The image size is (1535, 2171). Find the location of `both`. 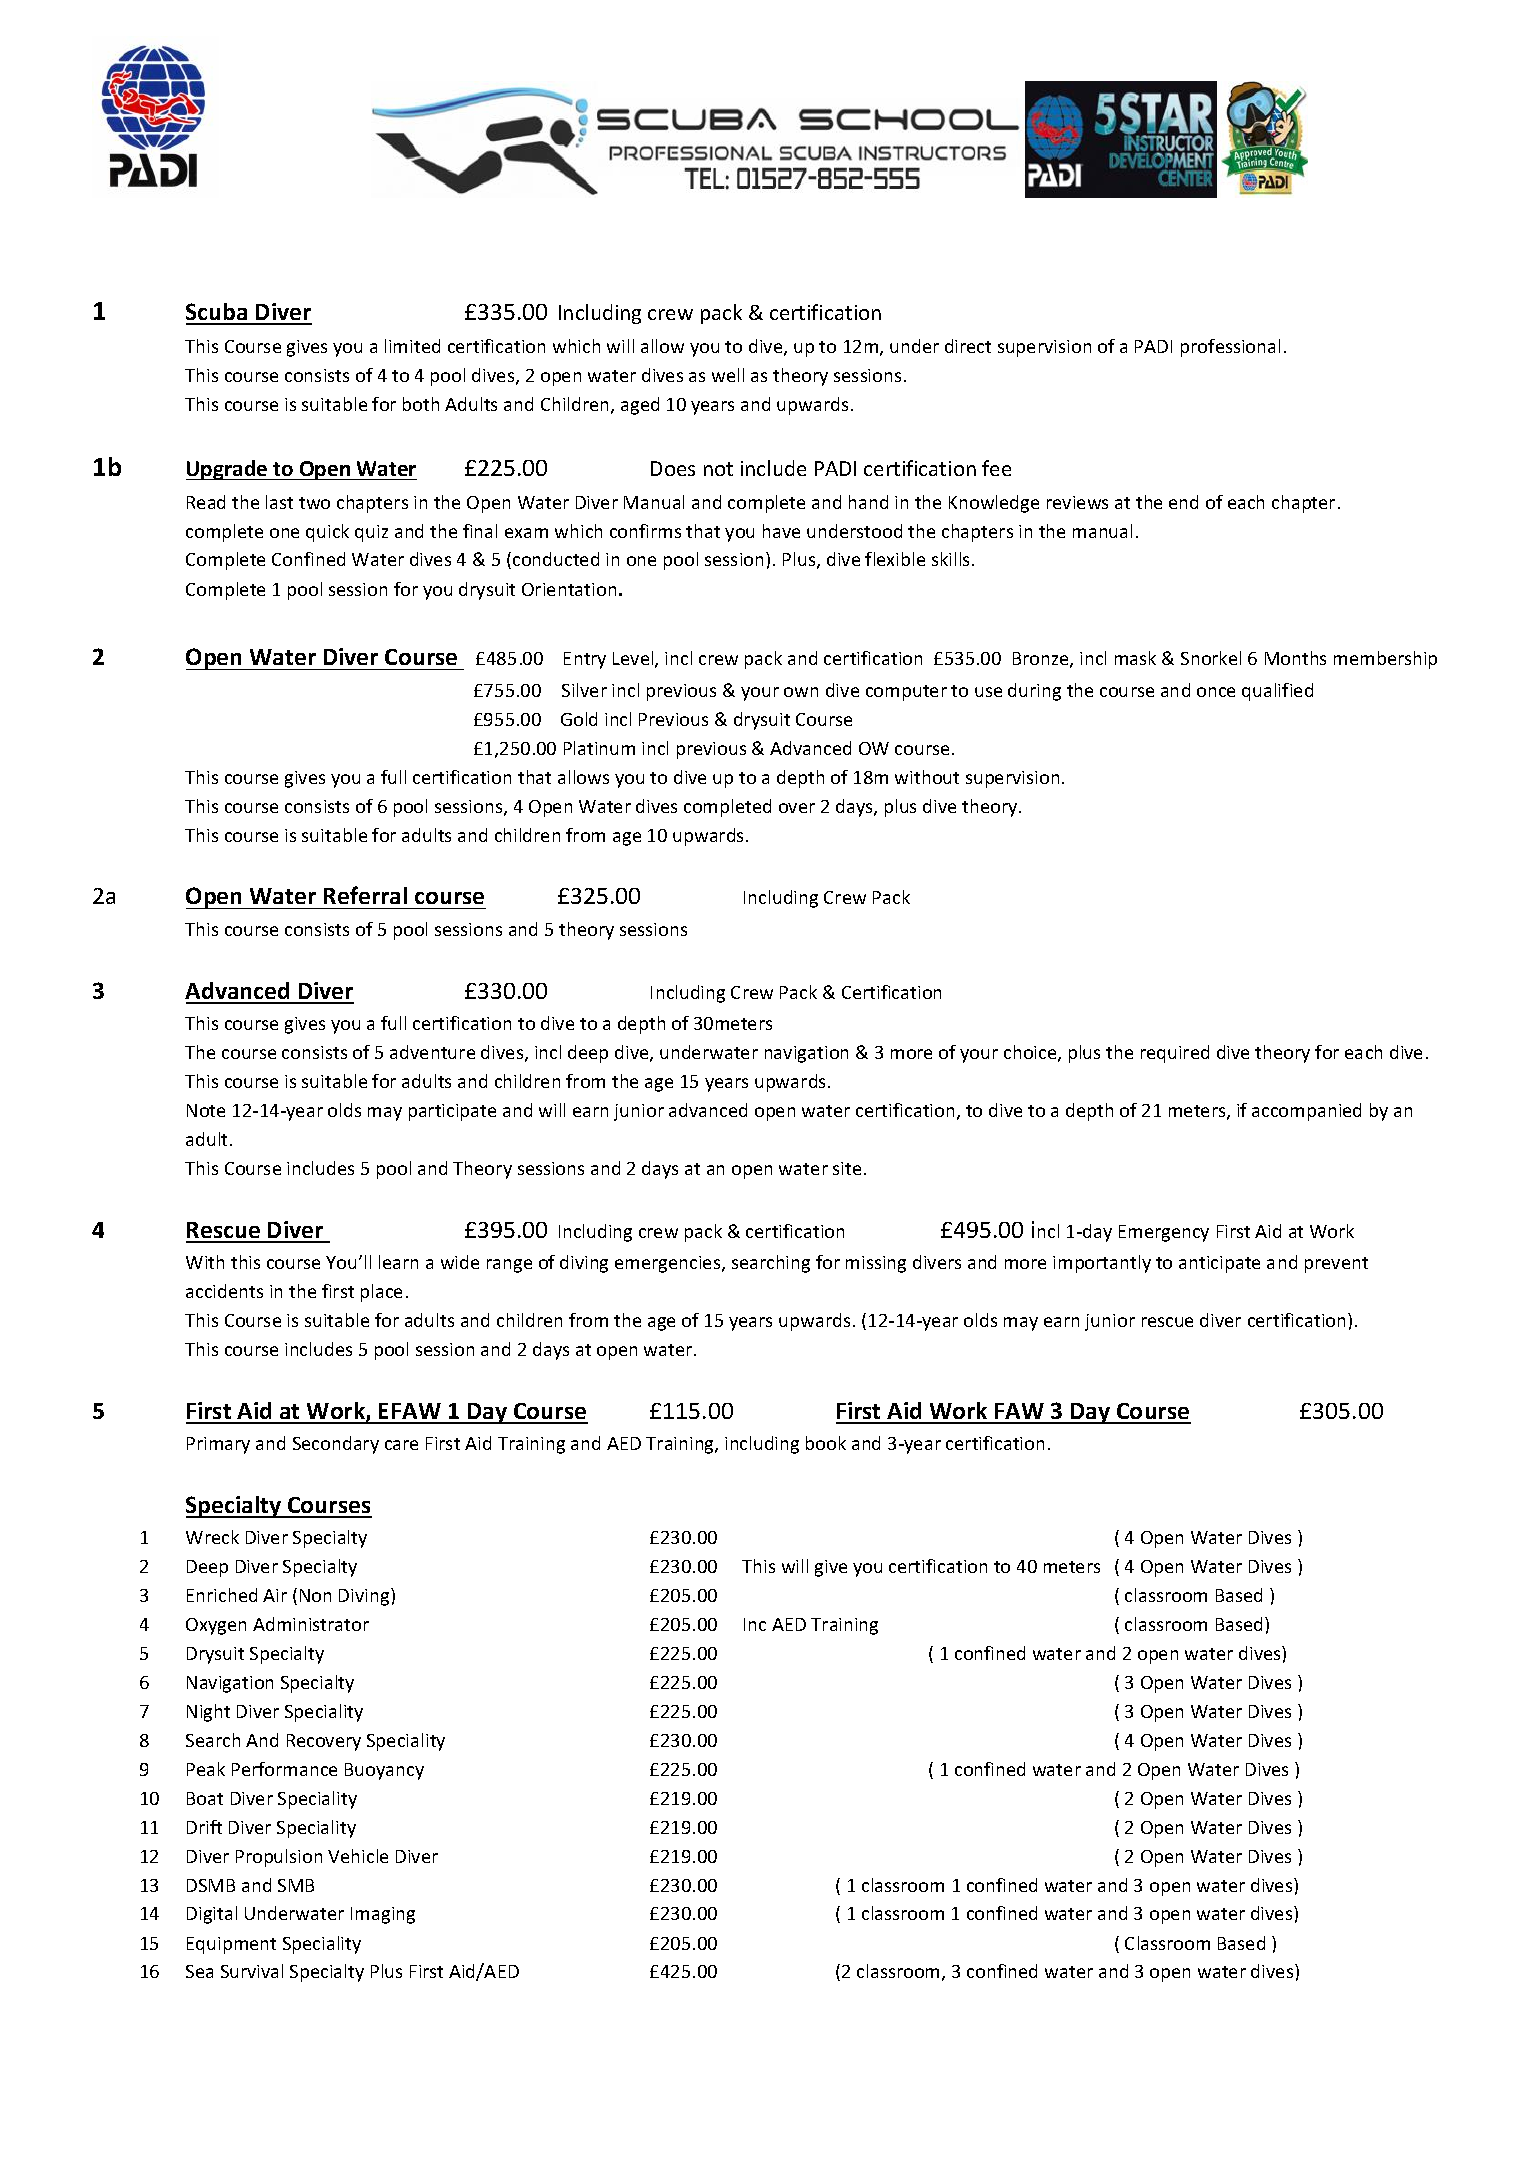

both is located at coordinates (421, 404).
